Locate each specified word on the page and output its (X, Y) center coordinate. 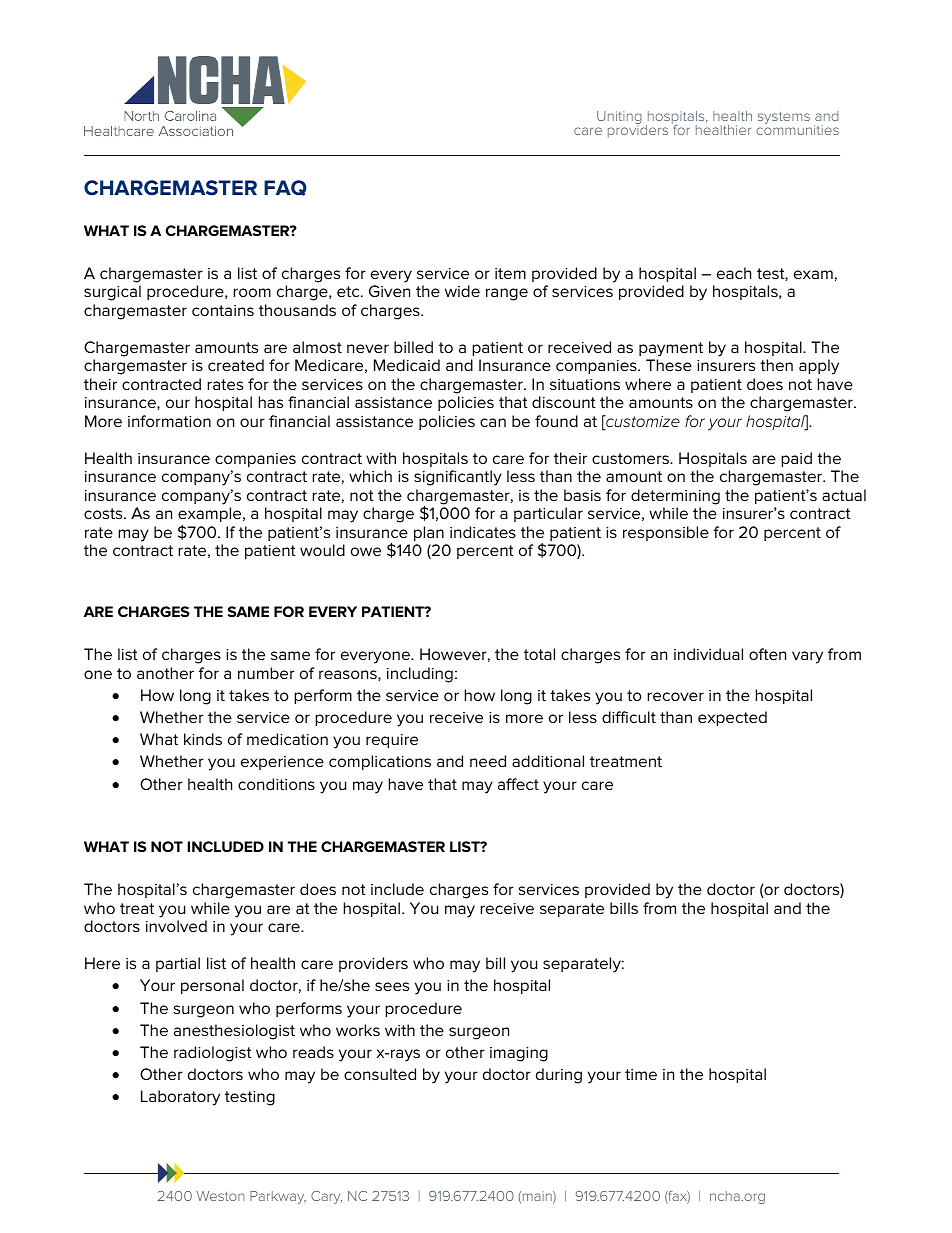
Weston (221, 1196)
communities (797, 130)
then (776, 365)
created (236, 365)
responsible (666, 533)
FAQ (285, 188)
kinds (203, 739)
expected (732, 718)
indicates (483, 532)
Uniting (619, 118)
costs (104, 513)
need (488, 761)
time (641, 1074)
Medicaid (407, 365)
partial (178, 964)
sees (392, 986)
